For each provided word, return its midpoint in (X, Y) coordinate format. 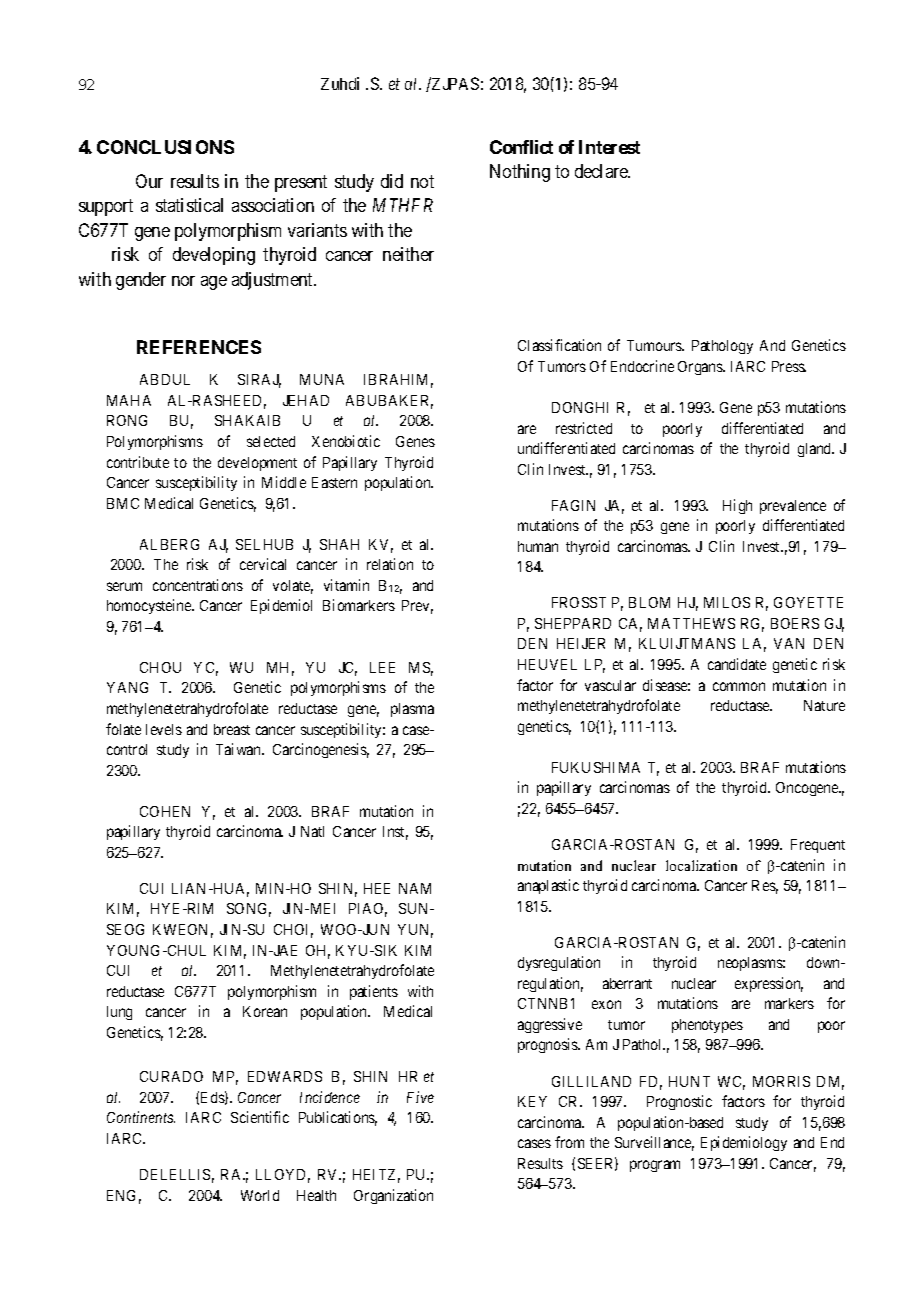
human (538, 546)
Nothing (520, 173)
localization (701, 865)
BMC (123, 503)
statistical (189, 205)
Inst (395, 833)
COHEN (165, 811)
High (737, 506)
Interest (609, 147)
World (260, 1195)
